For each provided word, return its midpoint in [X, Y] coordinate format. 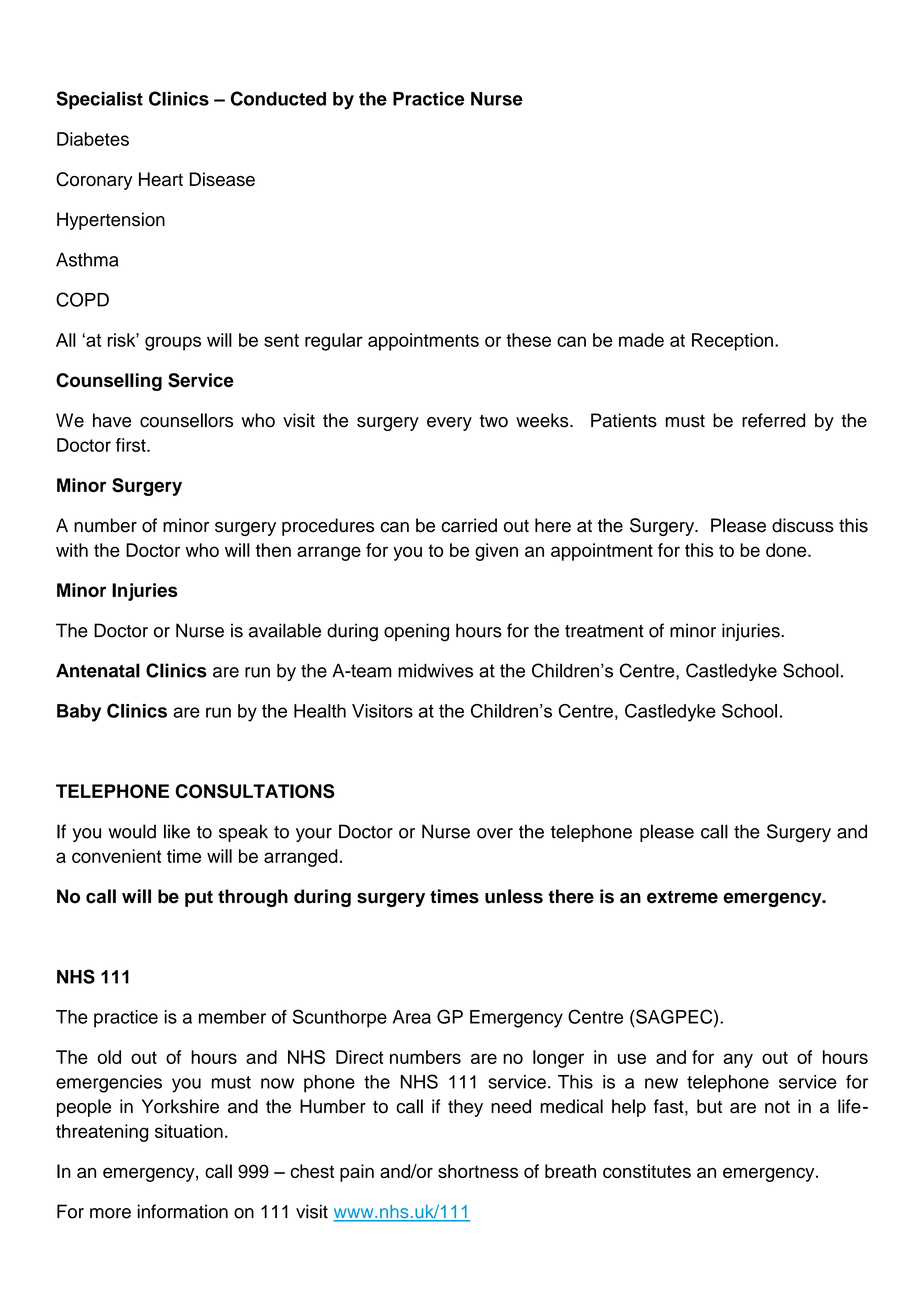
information [183, 1211]
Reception [732, 342]
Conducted [278, 98]
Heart [161, 179]
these [528, 340]
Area [412, 1017]
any [738, 1060]
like [177, 831]
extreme [682, 897]
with [72, 550]
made [641, 340]
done [787, 550]
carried [469, 525]
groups [173, 343]
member [232, 1017]
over [495, 833]
